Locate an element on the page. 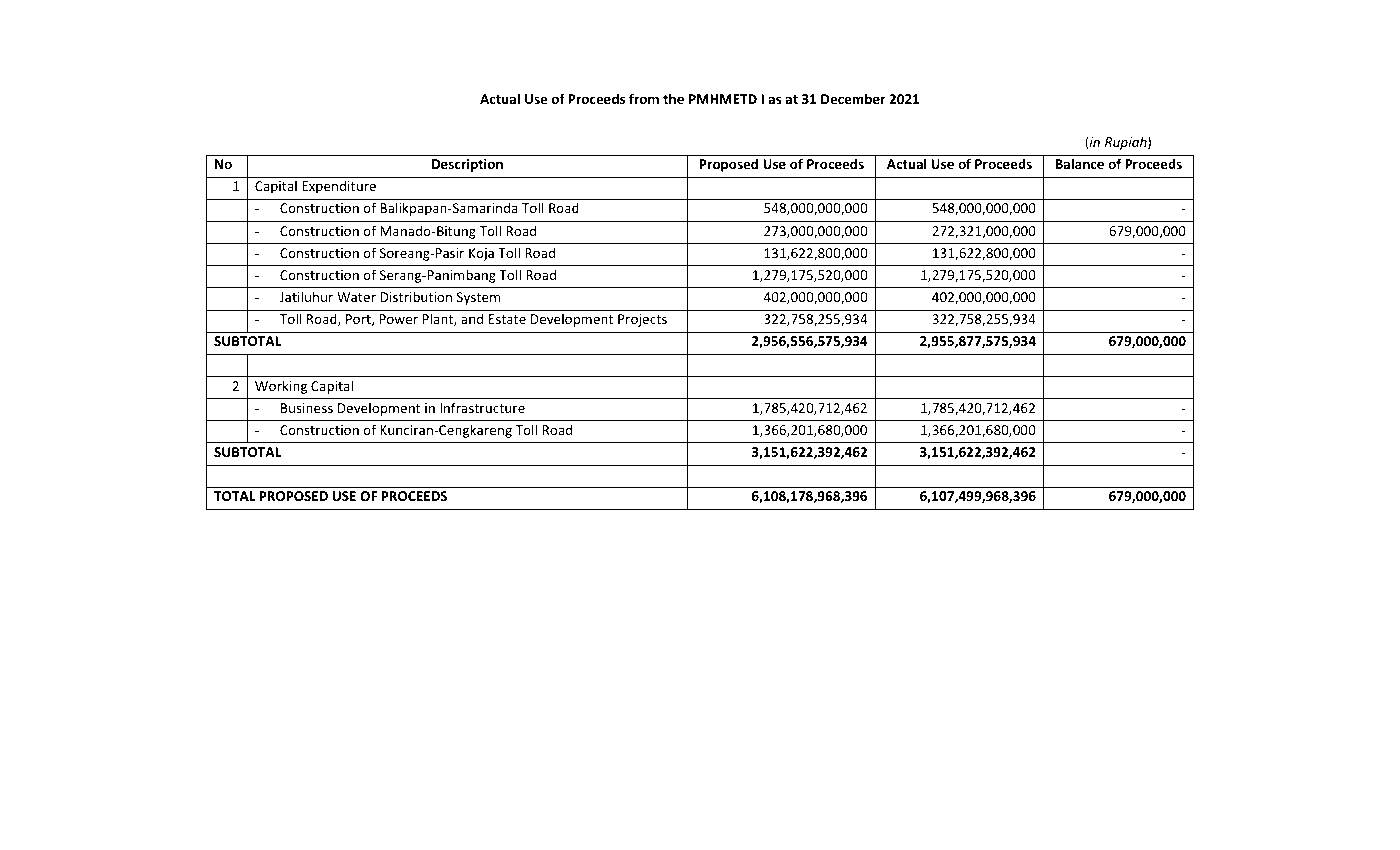 The height and width of the document is (850, 1400). Infrastructure is located at coordinates (482, 407).
